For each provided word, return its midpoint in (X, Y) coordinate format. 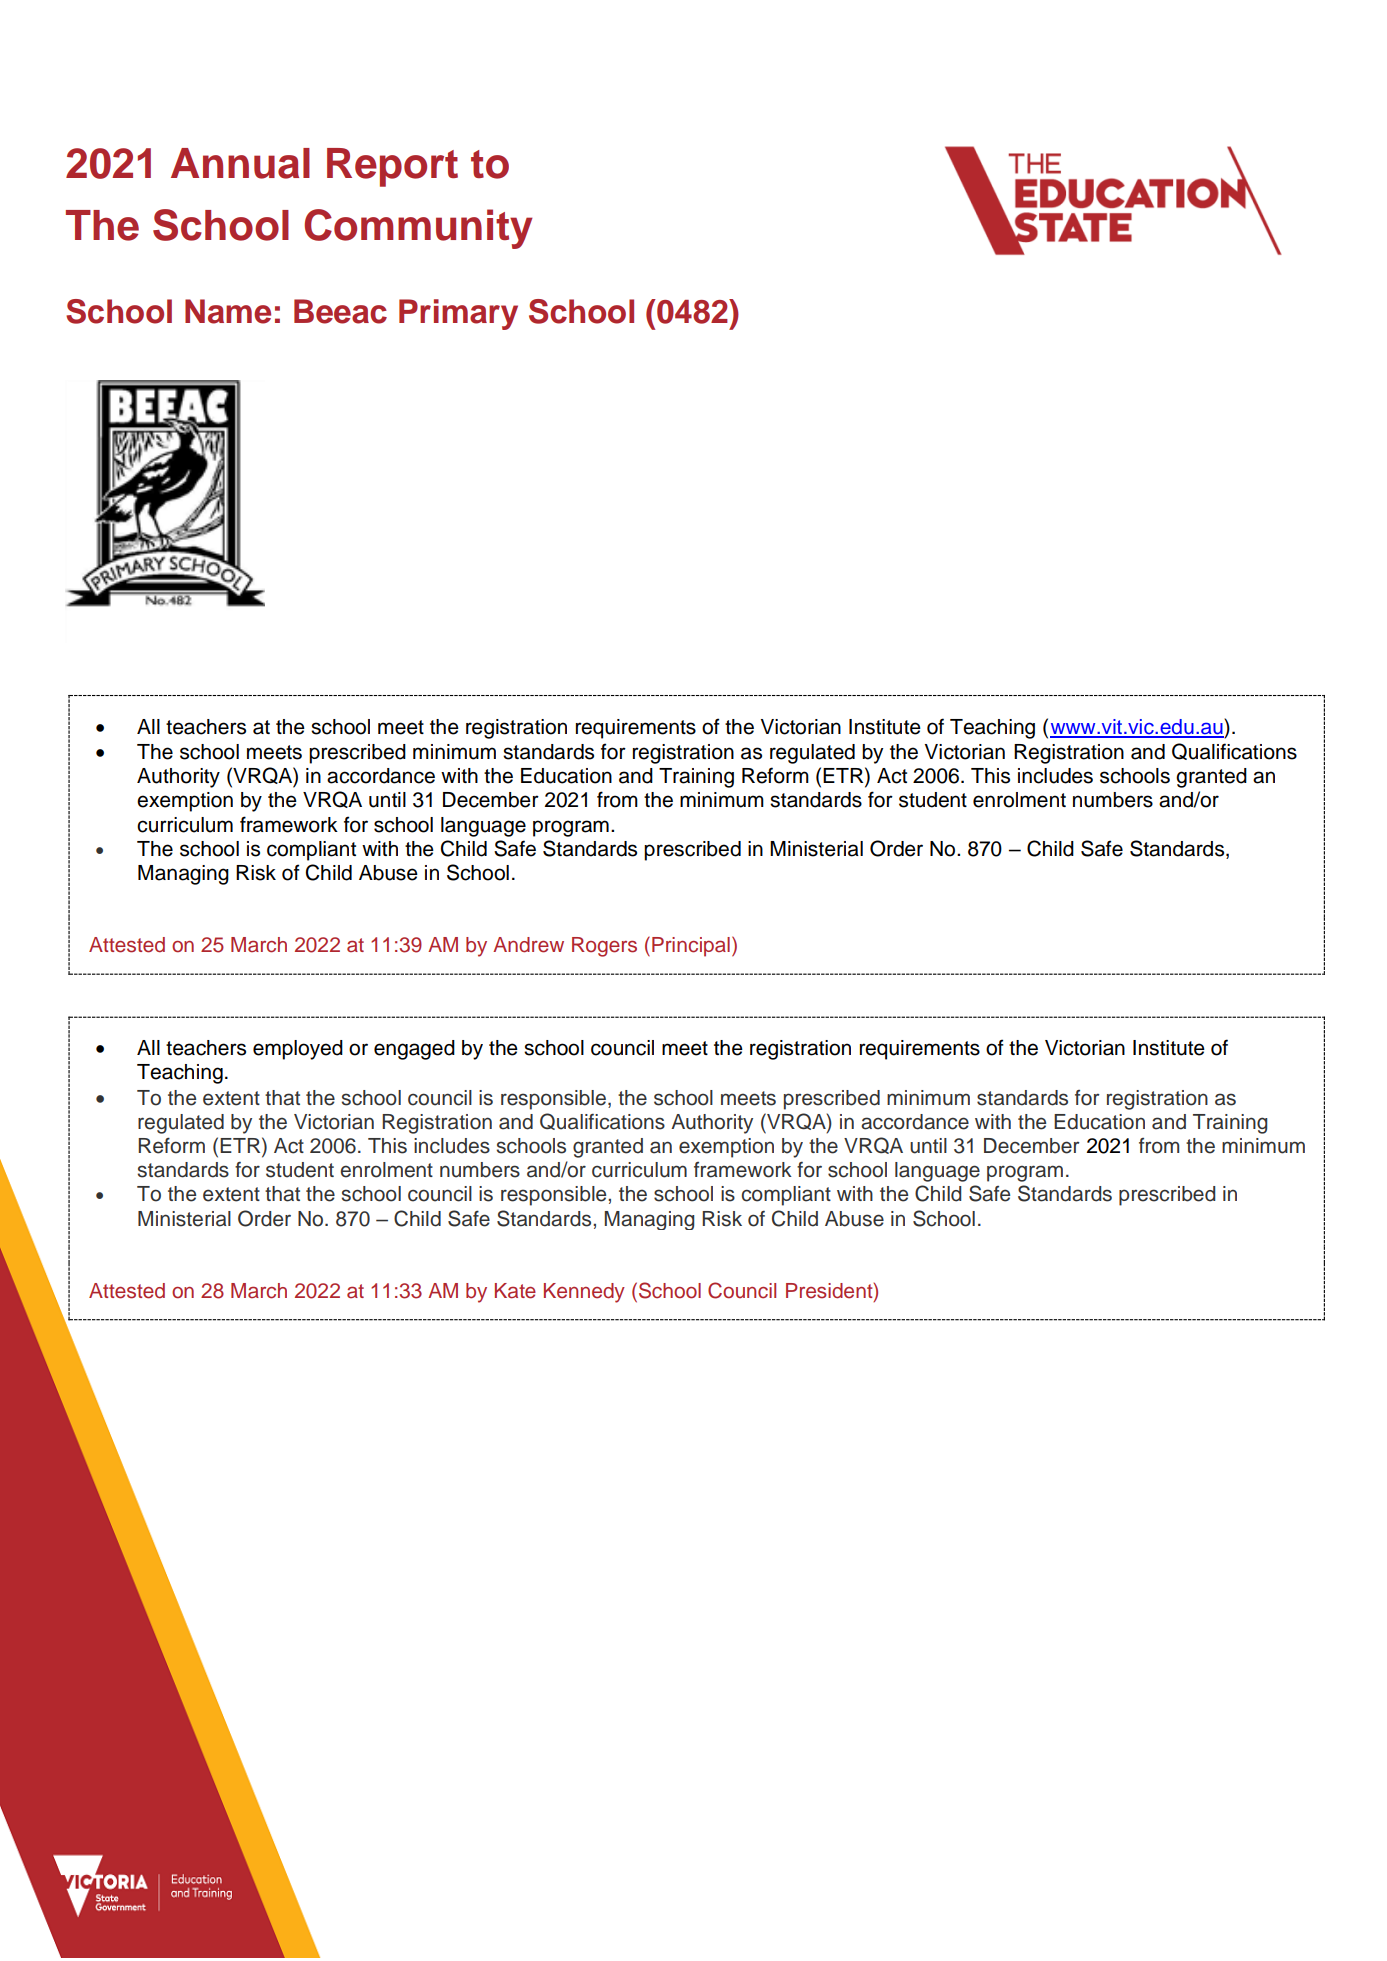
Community (418, 229)
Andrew (528, 945)
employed (298, 1050)
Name (228, 311)
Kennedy (584, 1293)
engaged (414, 1050)
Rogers (604, 947)
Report (392, 167)
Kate (515, 1291)
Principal (691, 947)
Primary (458, 314)
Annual (240, 163)
